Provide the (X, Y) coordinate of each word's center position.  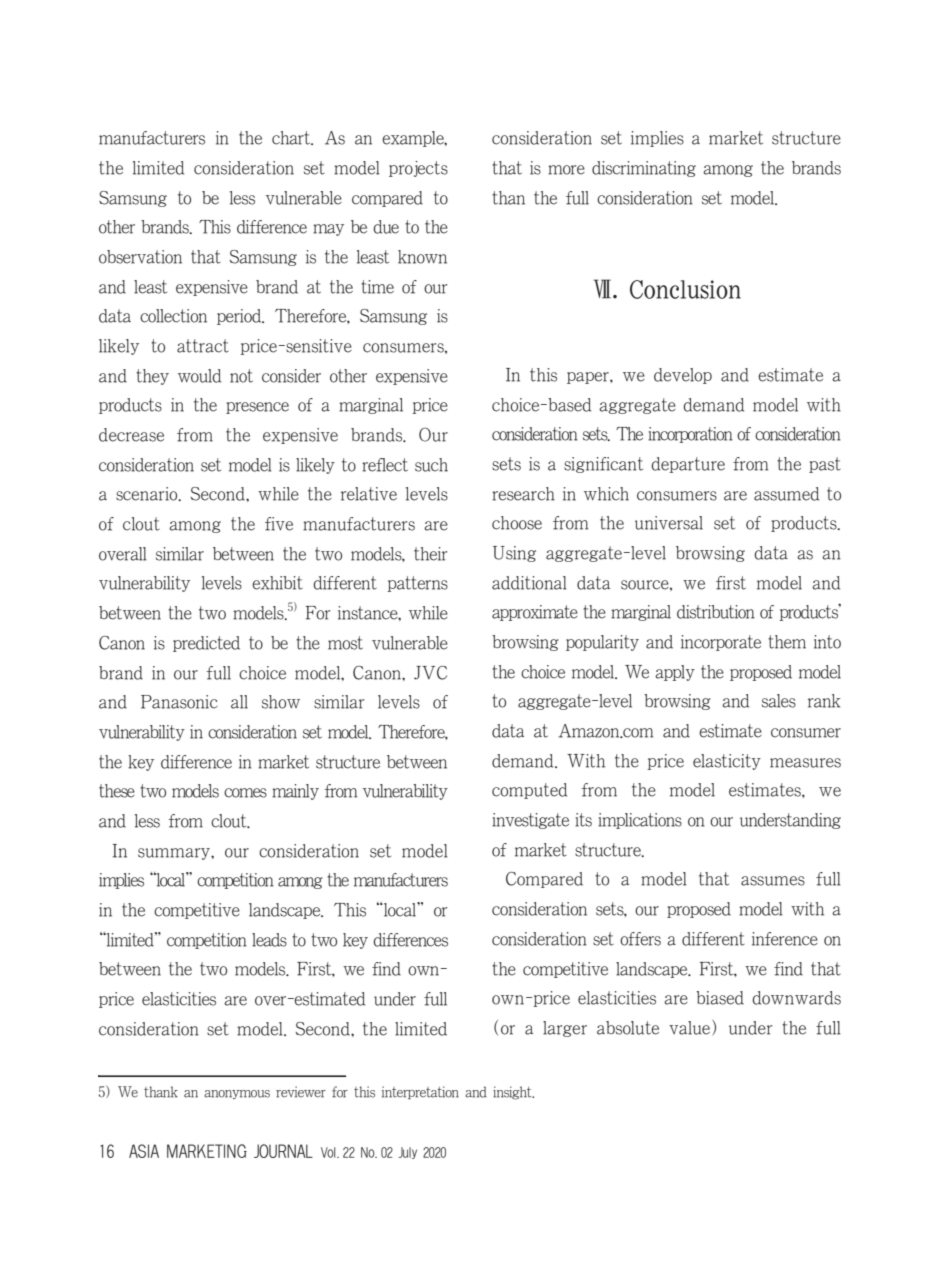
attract (203, 346)
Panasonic (179, 702)
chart (292, 138)
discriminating (644, 169)
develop (683, 376)
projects (418, 169)
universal (669, 523)
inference (785, 939)
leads (269, 940)
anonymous (237, 1094)
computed (529, 791)
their (430, 554)
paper (589, 378)
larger (565, 1029)
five (279, 524)
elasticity (727, 762)
